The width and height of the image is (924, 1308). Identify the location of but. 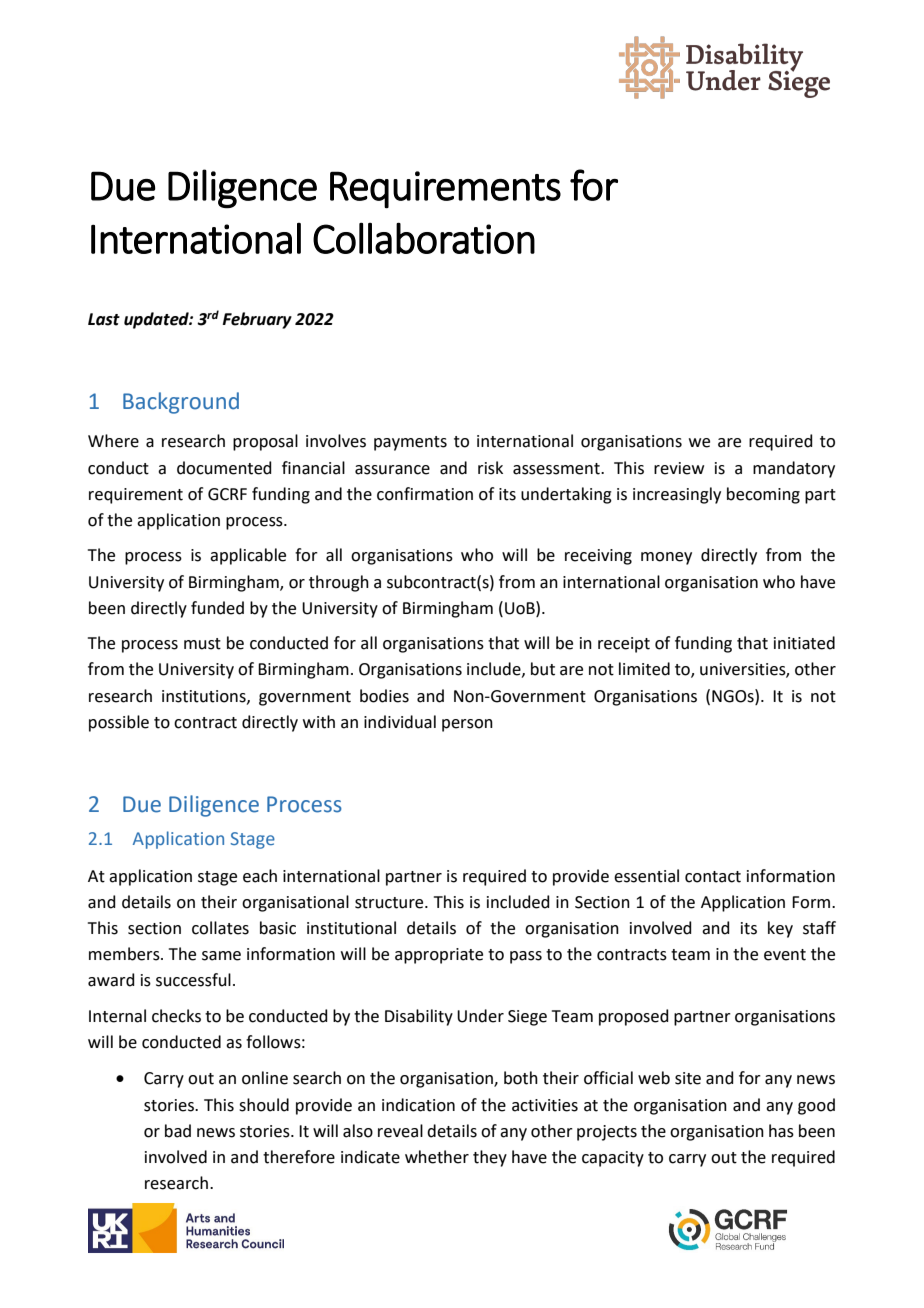
(543, 669).
